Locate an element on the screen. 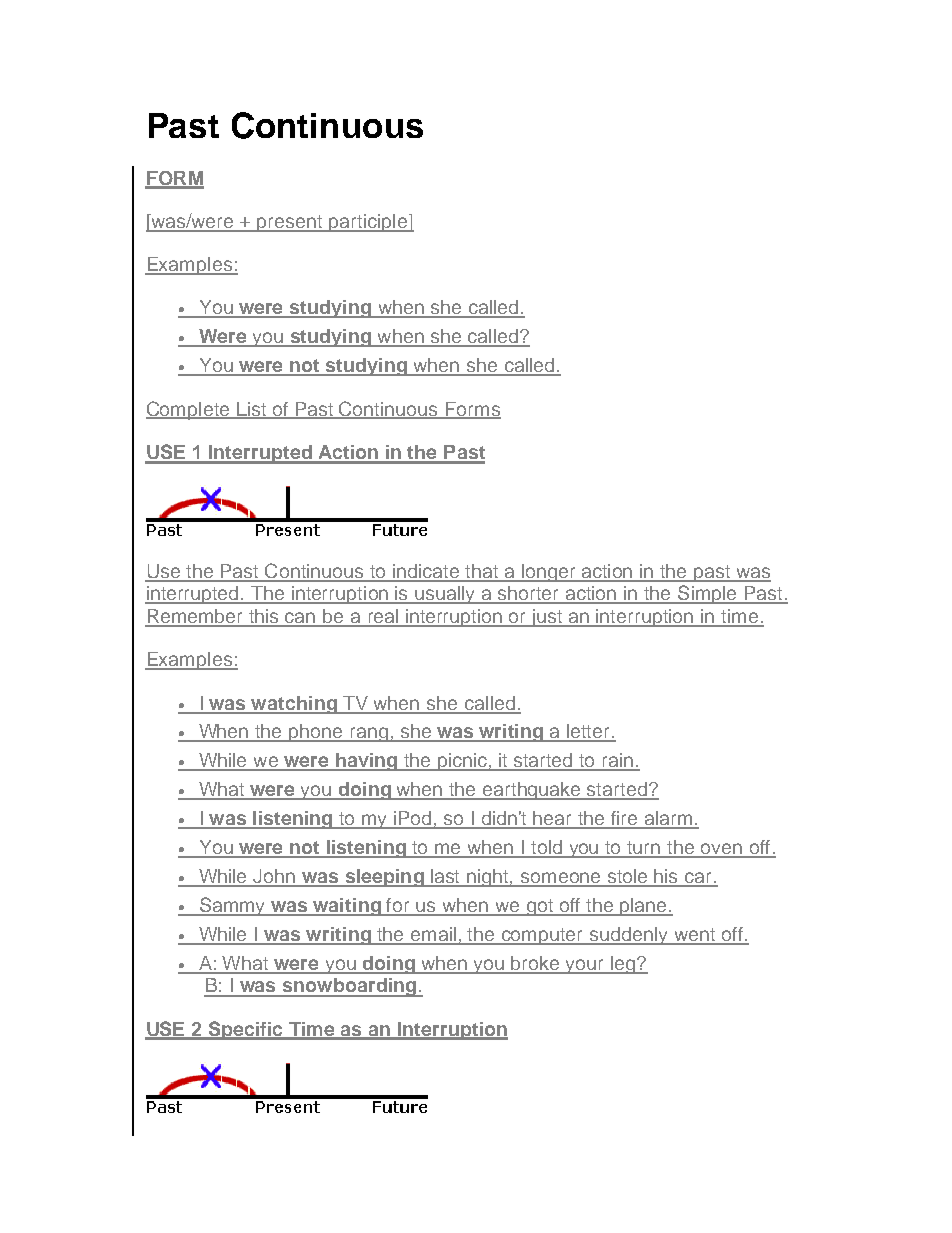  snowboarding is located at coordinates (350, 987).
